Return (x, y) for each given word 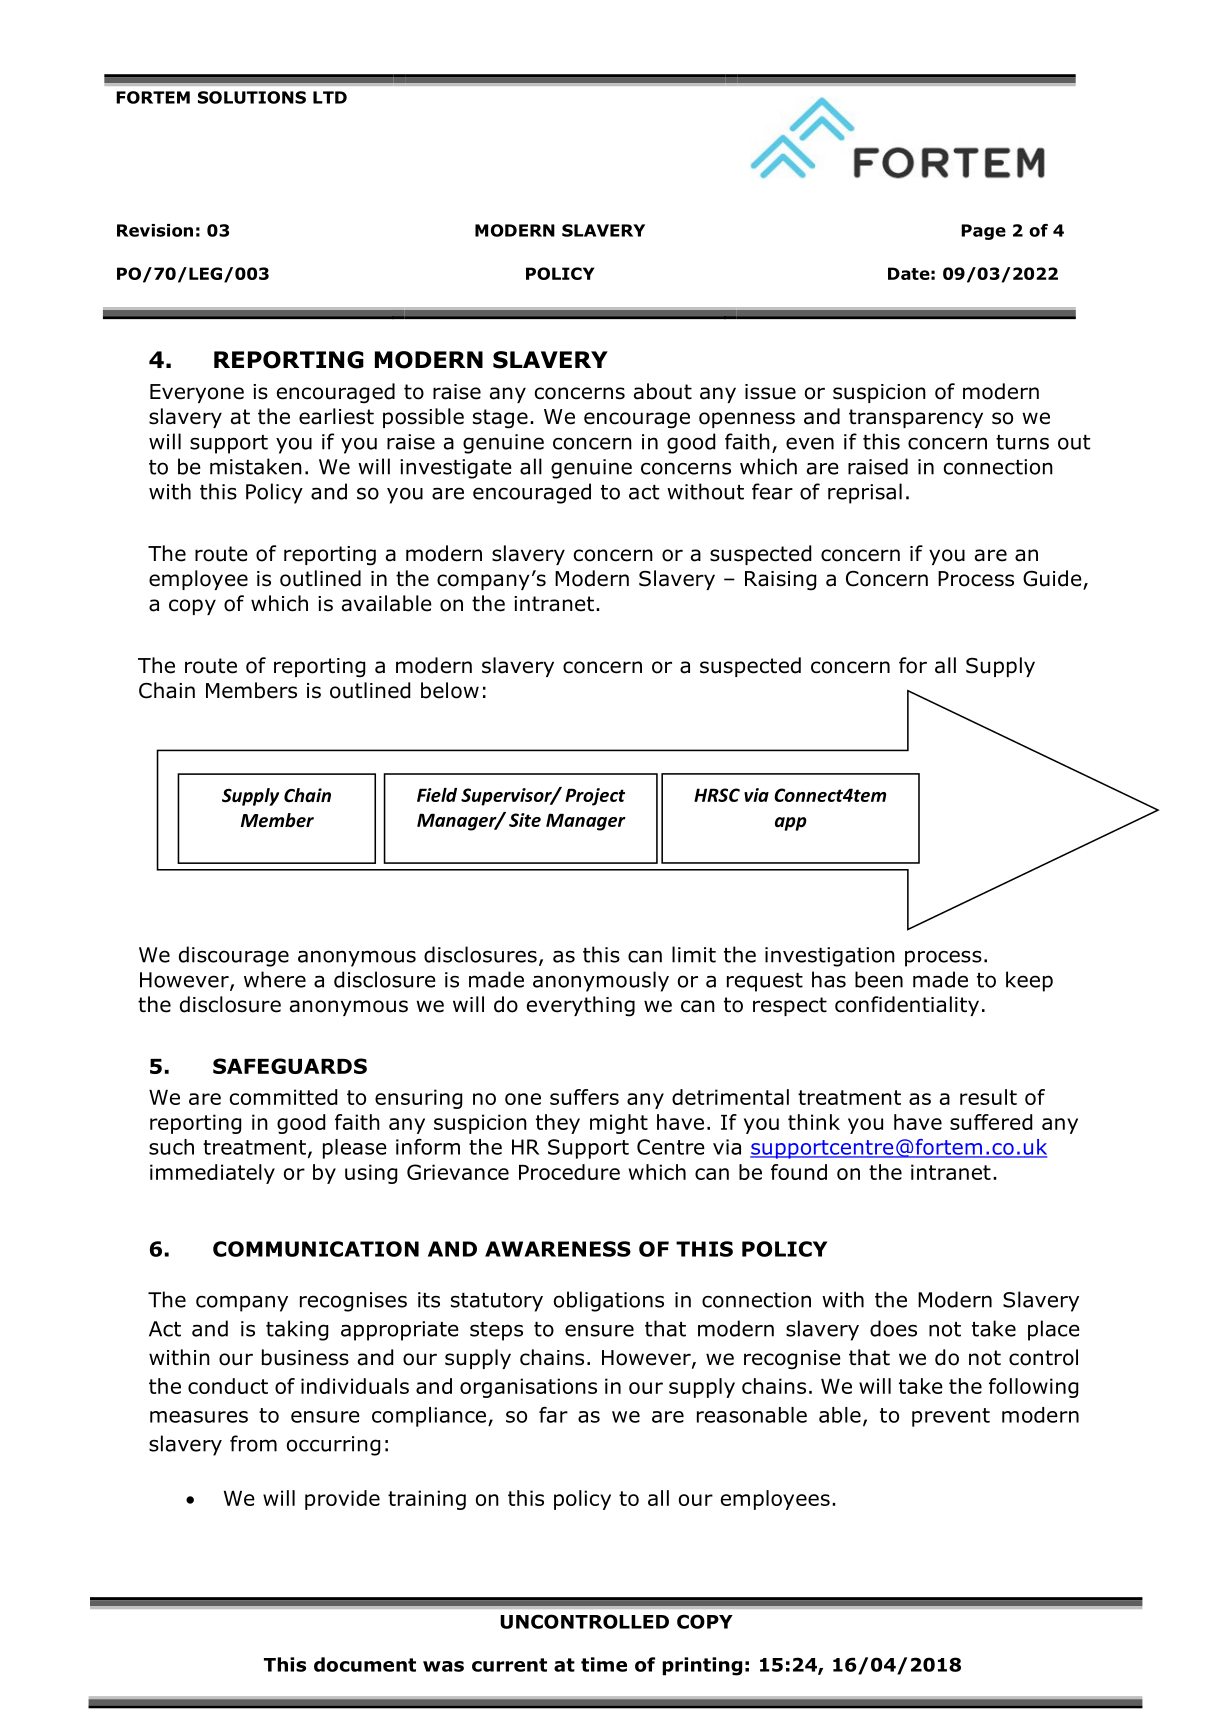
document (365, 1664)
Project (595, 797)
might (619, 1124)
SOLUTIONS (252, 97)
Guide (1053, 579)
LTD (330, 97)
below (450, 690)
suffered (991, 1122)
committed (283, 1097)
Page (983, 232)
